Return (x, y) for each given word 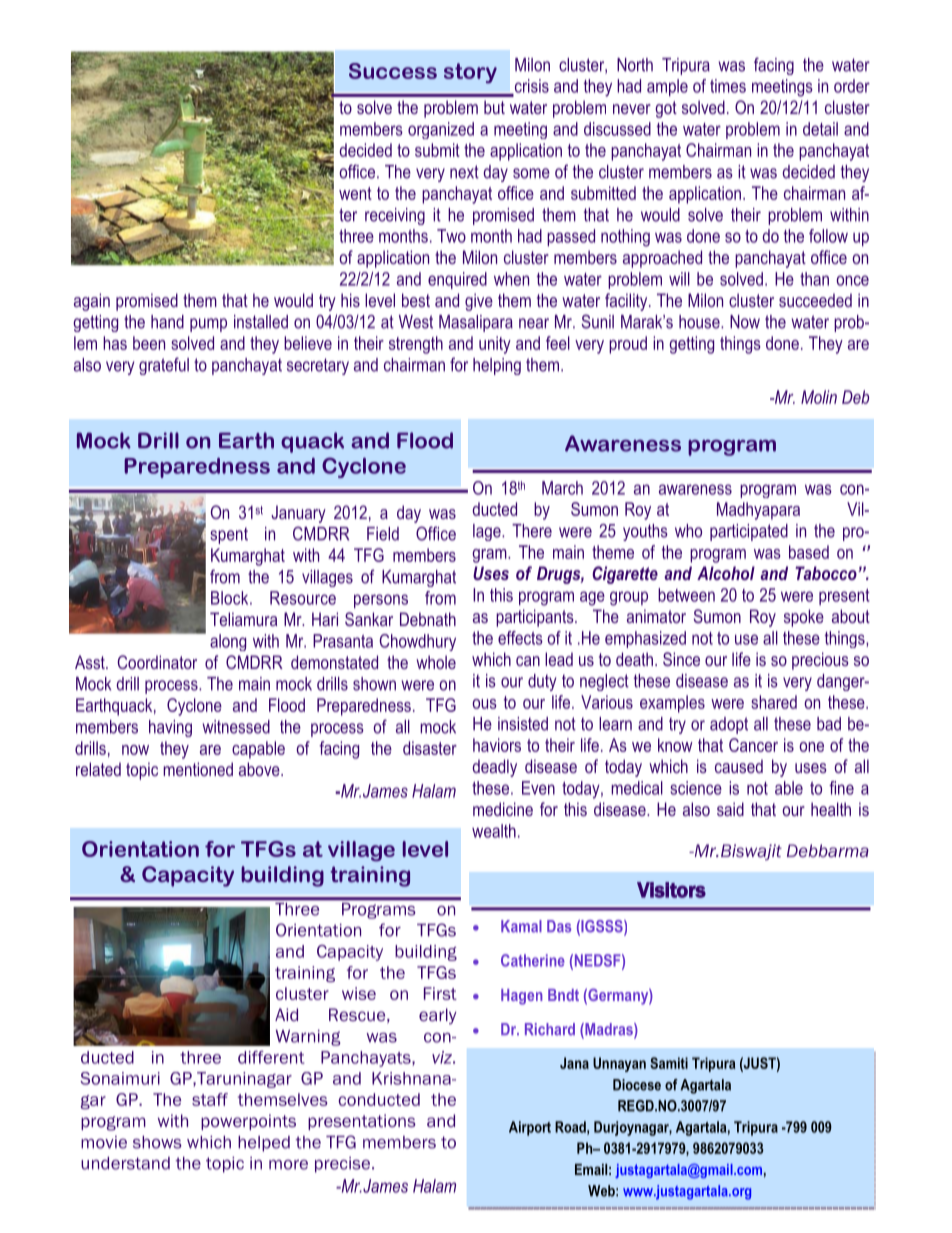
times (728, 86)
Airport (530, 1128)
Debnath (428, 619)
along (228, 642)
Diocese (637, 1085)
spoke (804, 618)
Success (393, 71)
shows (157, 1142)
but (494, 107)
